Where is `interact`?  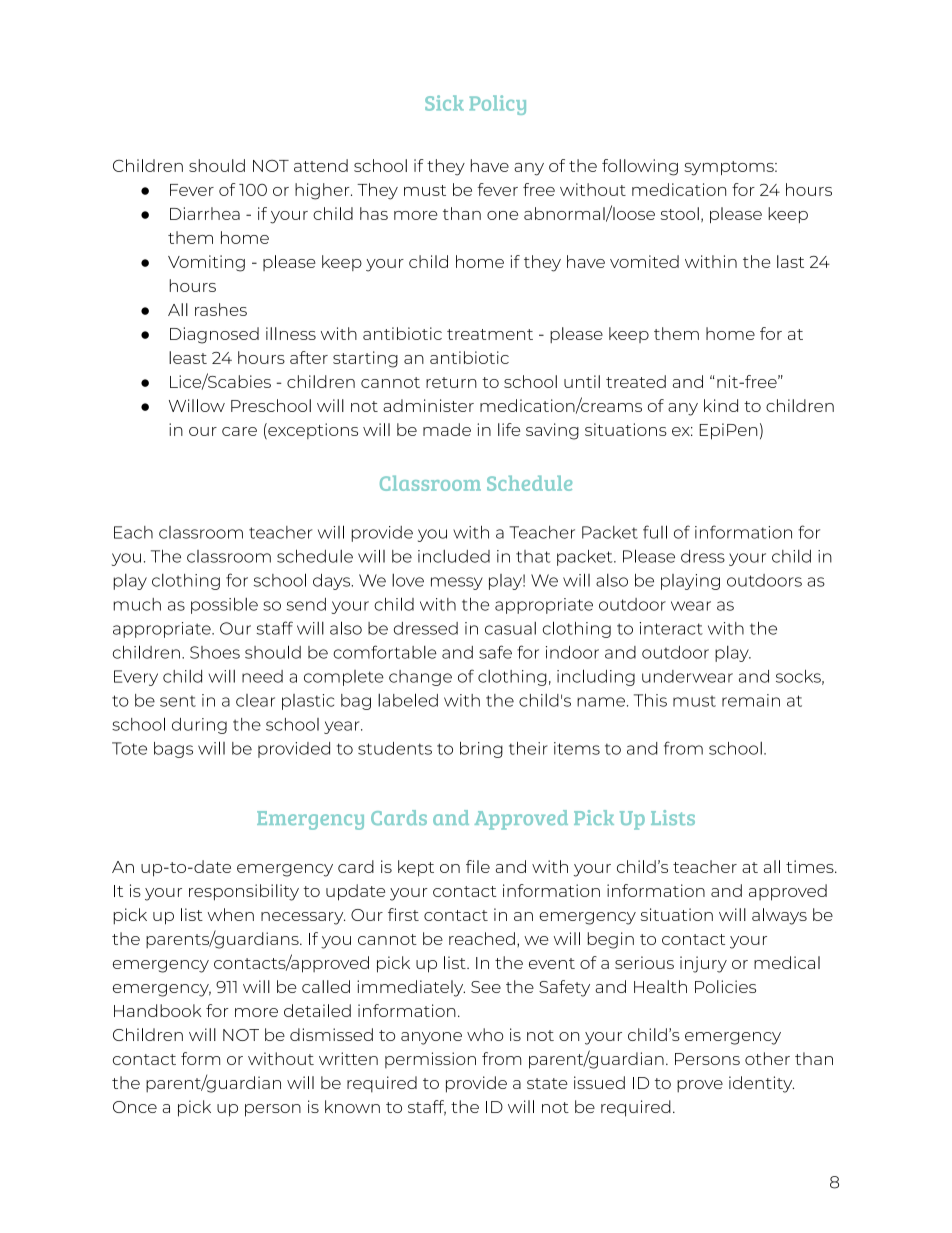
interact is located at coordinates (671, 628).
